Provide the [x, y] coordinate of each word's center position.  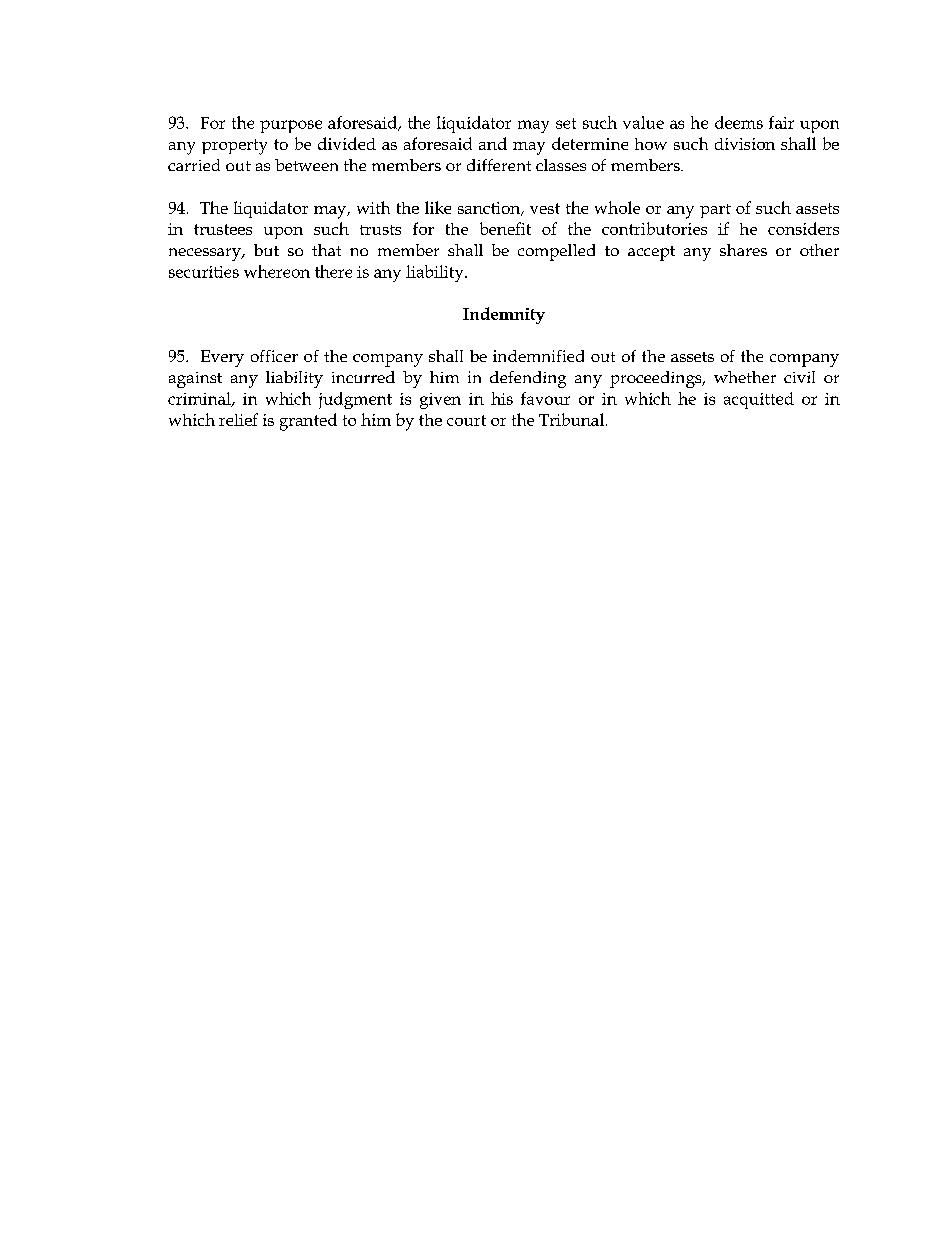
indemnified [538, 356]
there [333, 271]
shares [743, 250]
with [373, 207]
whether [745, 377]
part [715, 211]
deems [739, 122]
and [493, 143]
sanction [490, 209]
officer [274, 356]
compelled [556, 252]
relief [238, 419]
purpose [291, 126]
